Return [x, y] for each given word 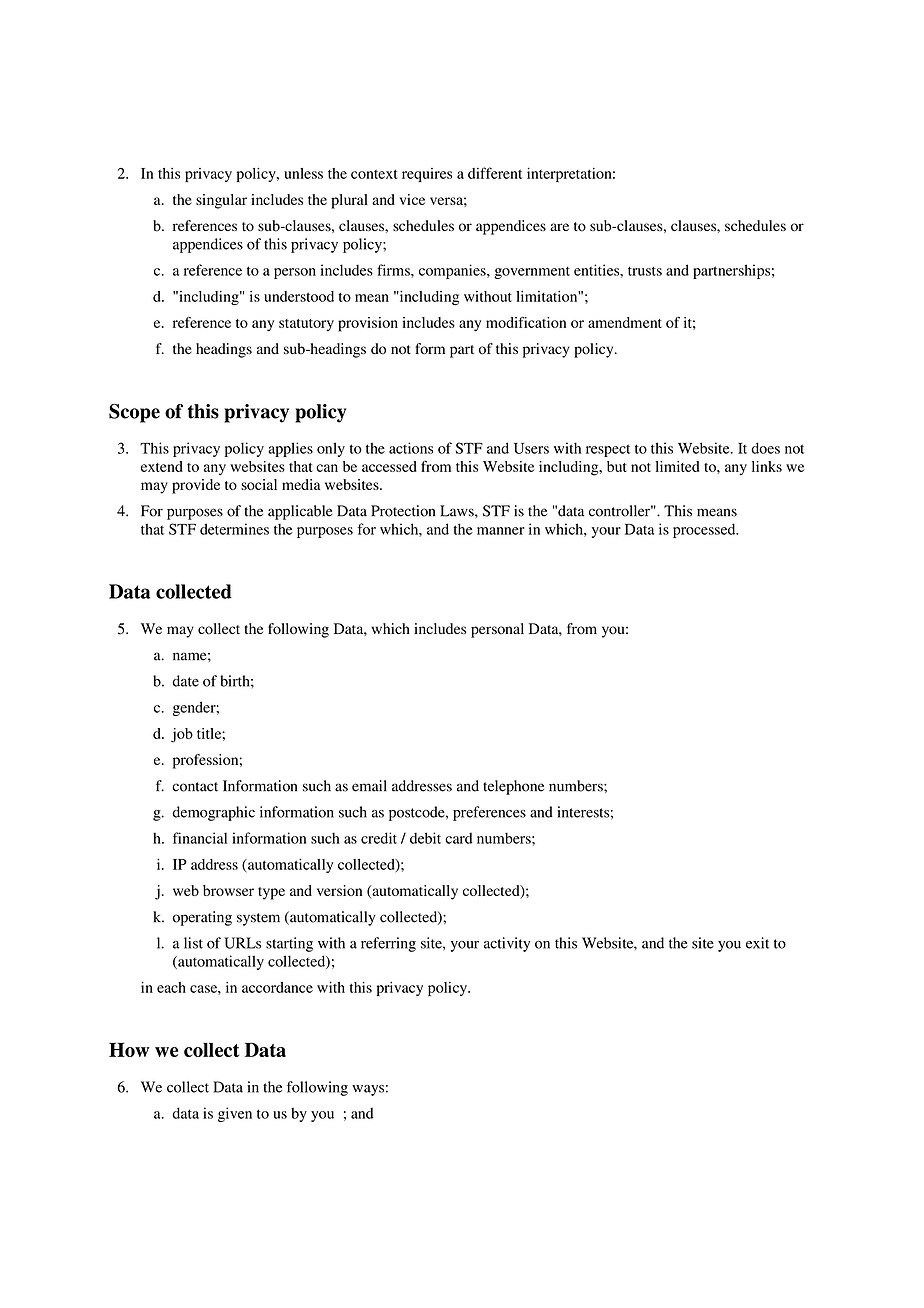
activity [507, 944]
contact [195, 787]
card [458, 838]
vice [412, 199]
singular [221, 201]
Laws [458, 511]
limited [677, 466]
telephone [513, 787]
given [235, 1114]
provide [196, 486]
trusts [645, 271]
